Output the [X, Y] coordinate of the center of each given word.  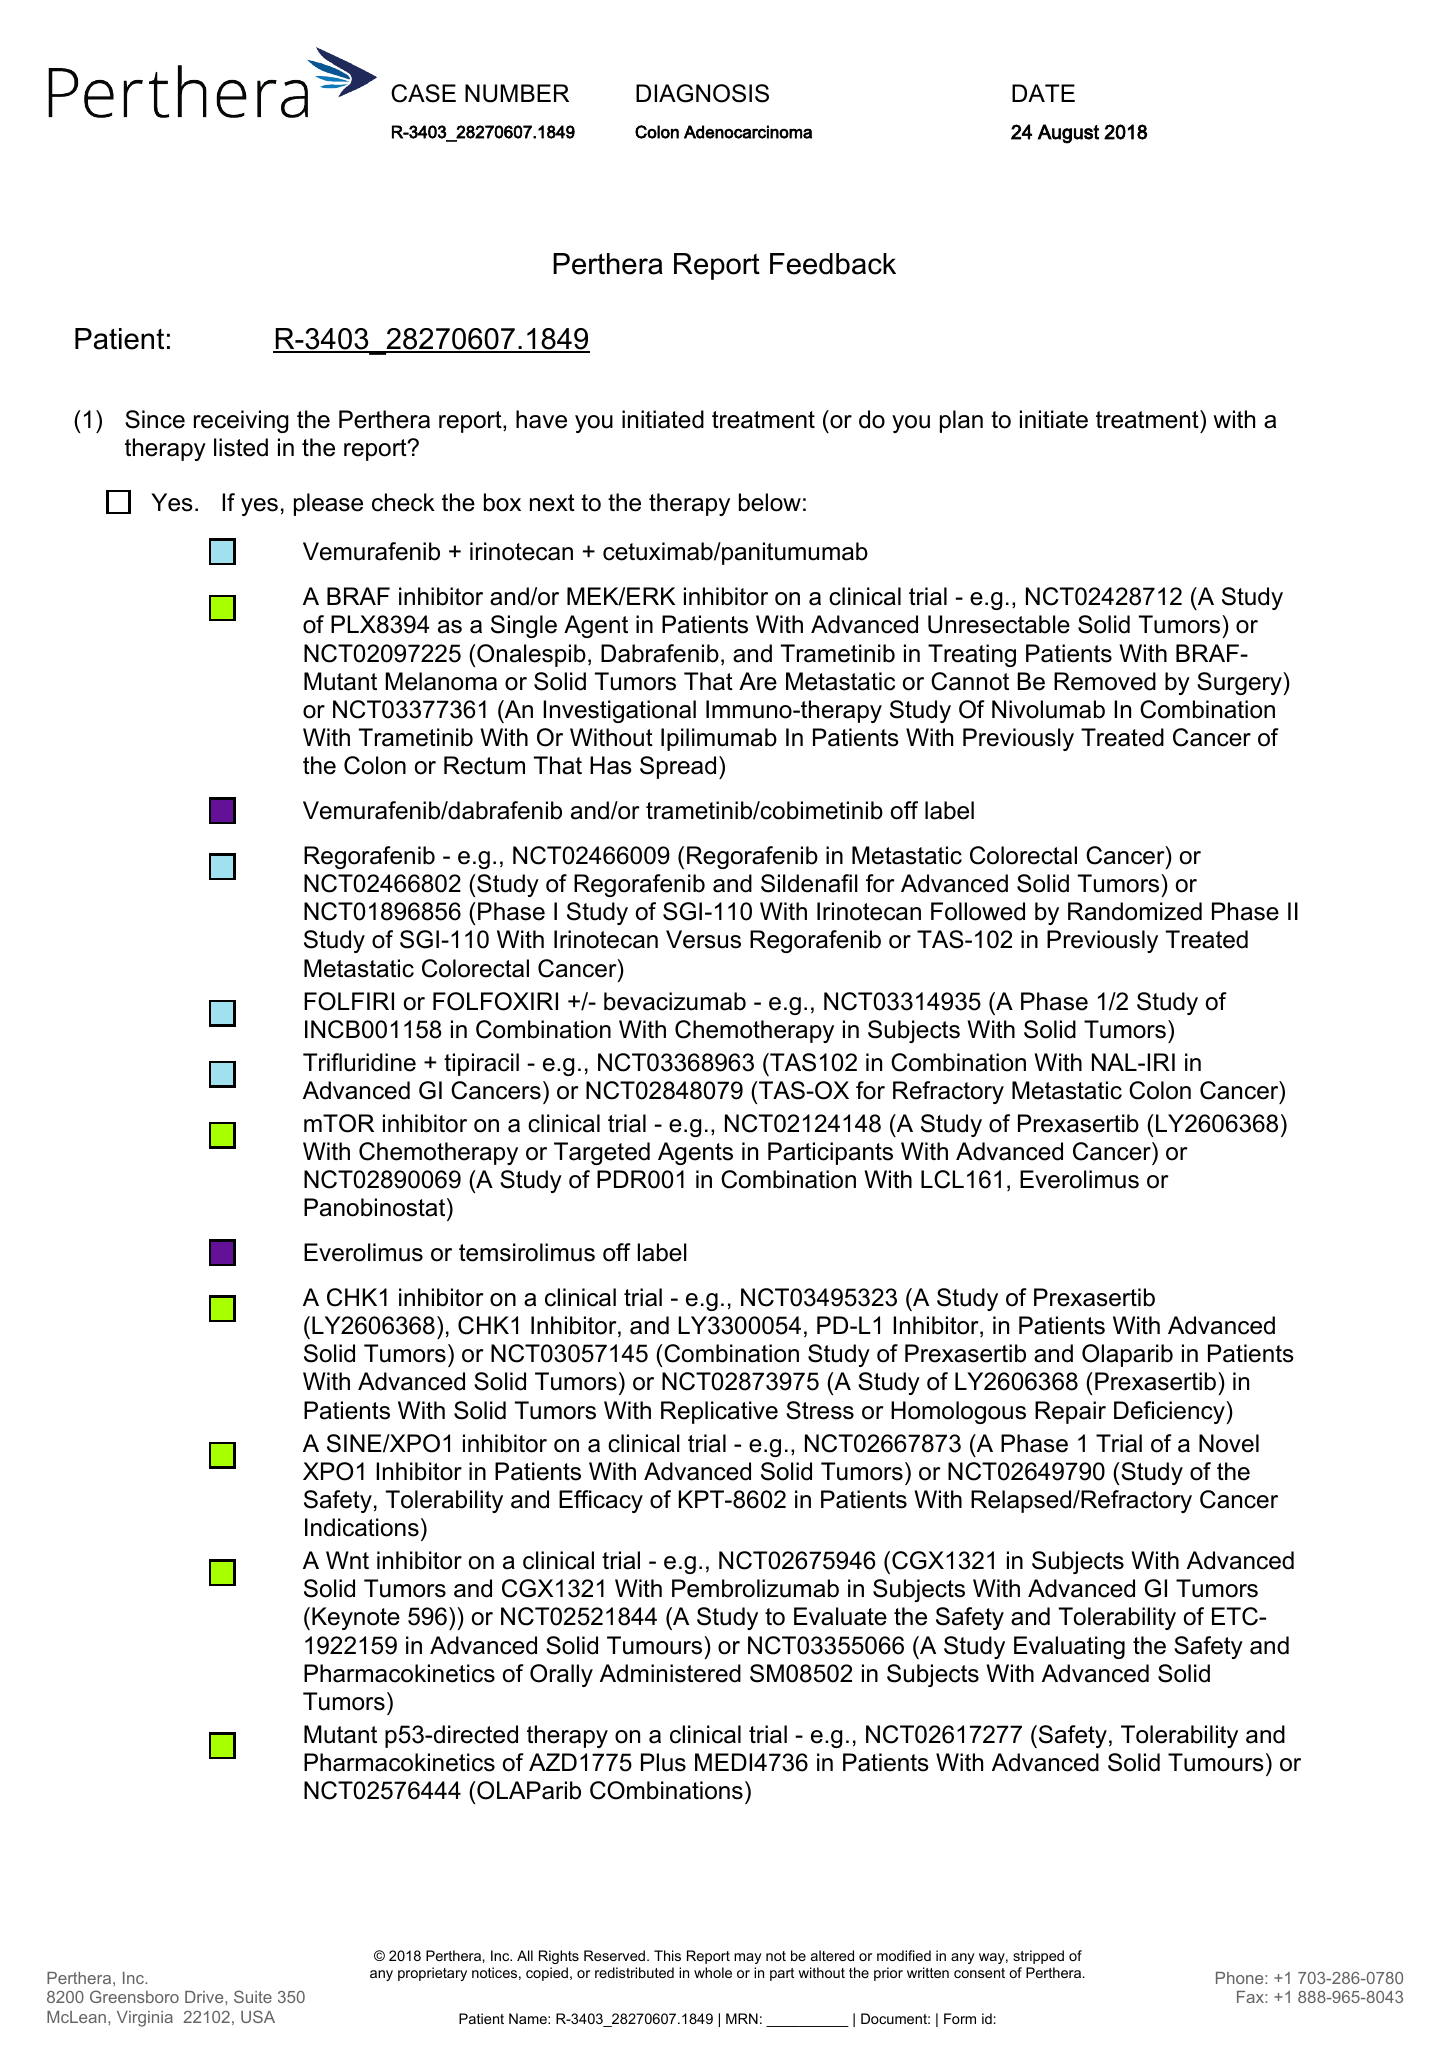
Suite [253, 1996]
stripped [1038, 1957]
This [667, 1955]
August [1068, 134]
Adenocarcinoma [748, 132]
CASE [423, 93]
